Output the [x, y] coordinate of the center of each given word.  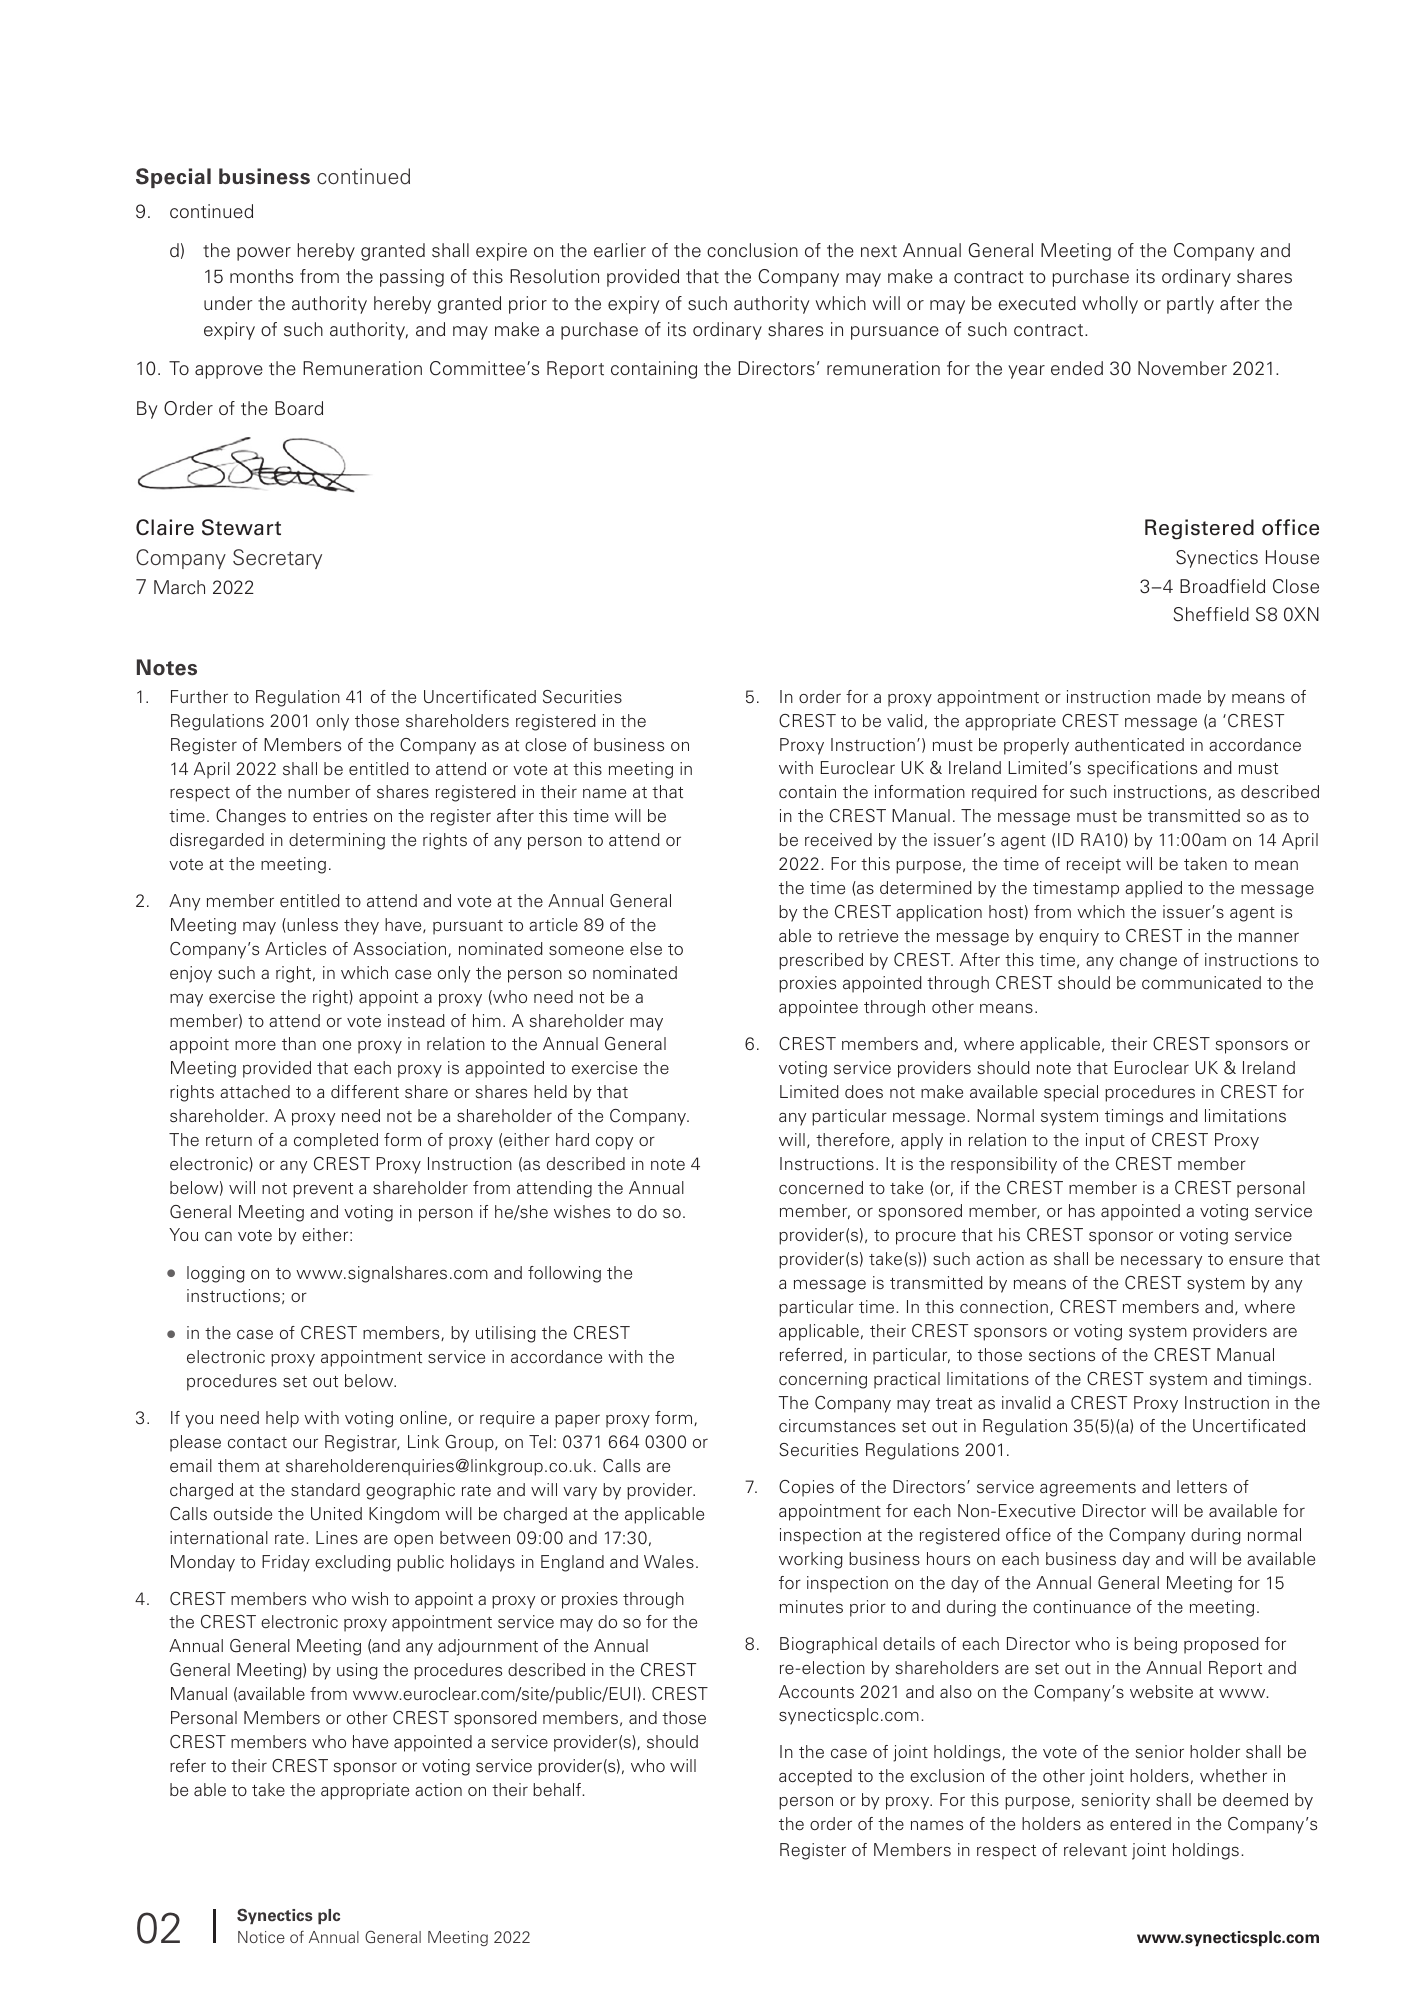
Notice [261, 1937]
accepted [815, 1777]
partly [1190, 305]
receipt [1094, 865]
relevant [1095, 1850]
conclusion [752, 250]
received [838, 840]
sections [1062, 1355]
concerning [823, 1380]
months [261, 276]
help [282, 1419]
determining [337, 841]
